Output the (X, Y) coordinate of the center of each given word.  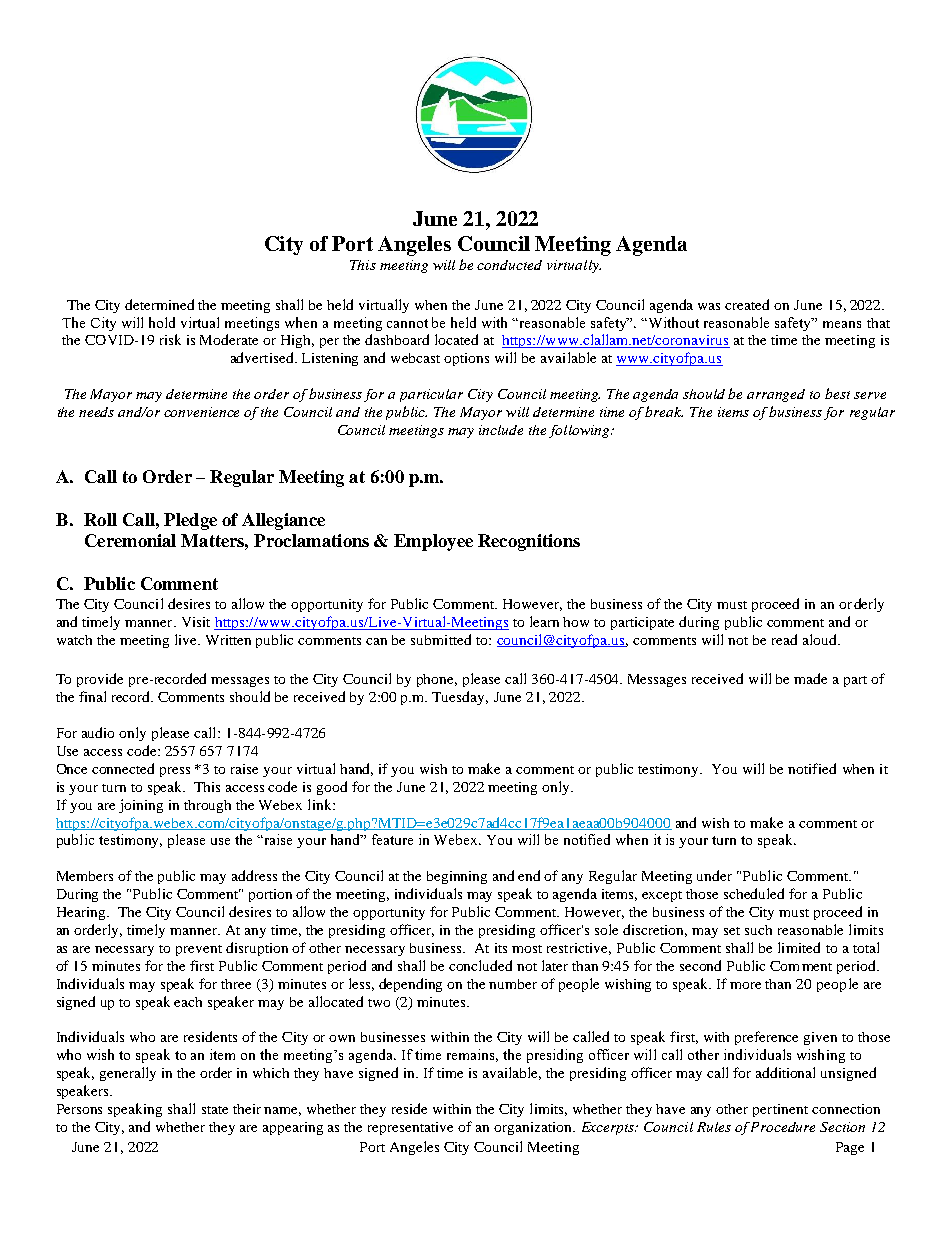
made (810, 678)
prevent (199, 950)
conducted (509, 265)
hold (162, 322)
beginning (457, 877)
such (758, 930)
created (747, 304)
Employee (433, 542)
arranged (776, 395)
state (215, 1110)
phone (437, 680)
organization (534, 1128)
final (92, 696)
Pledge (190, 521)
